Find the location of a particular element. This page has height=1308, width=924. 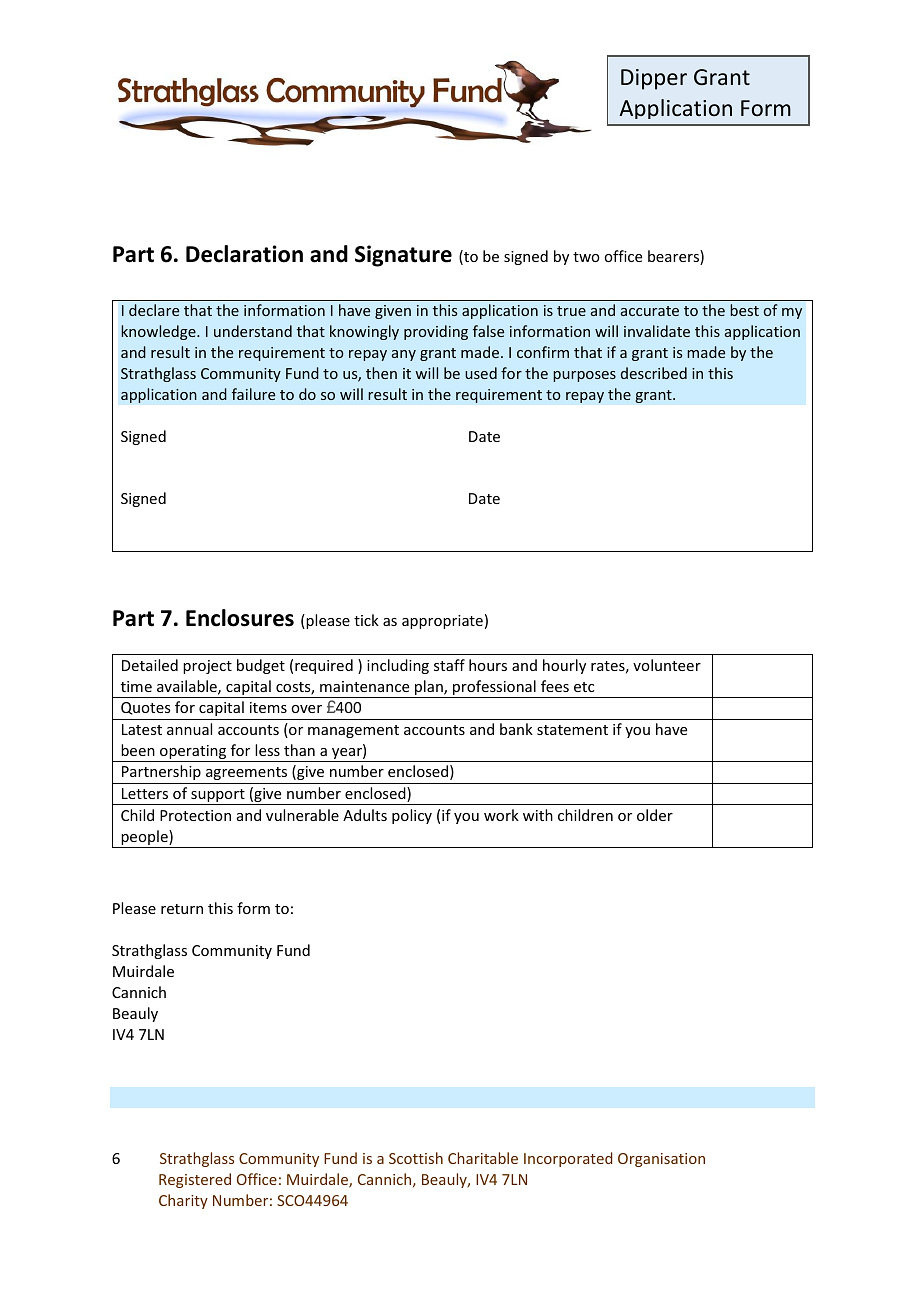

Registered is located at coordinates (195, 1180).
